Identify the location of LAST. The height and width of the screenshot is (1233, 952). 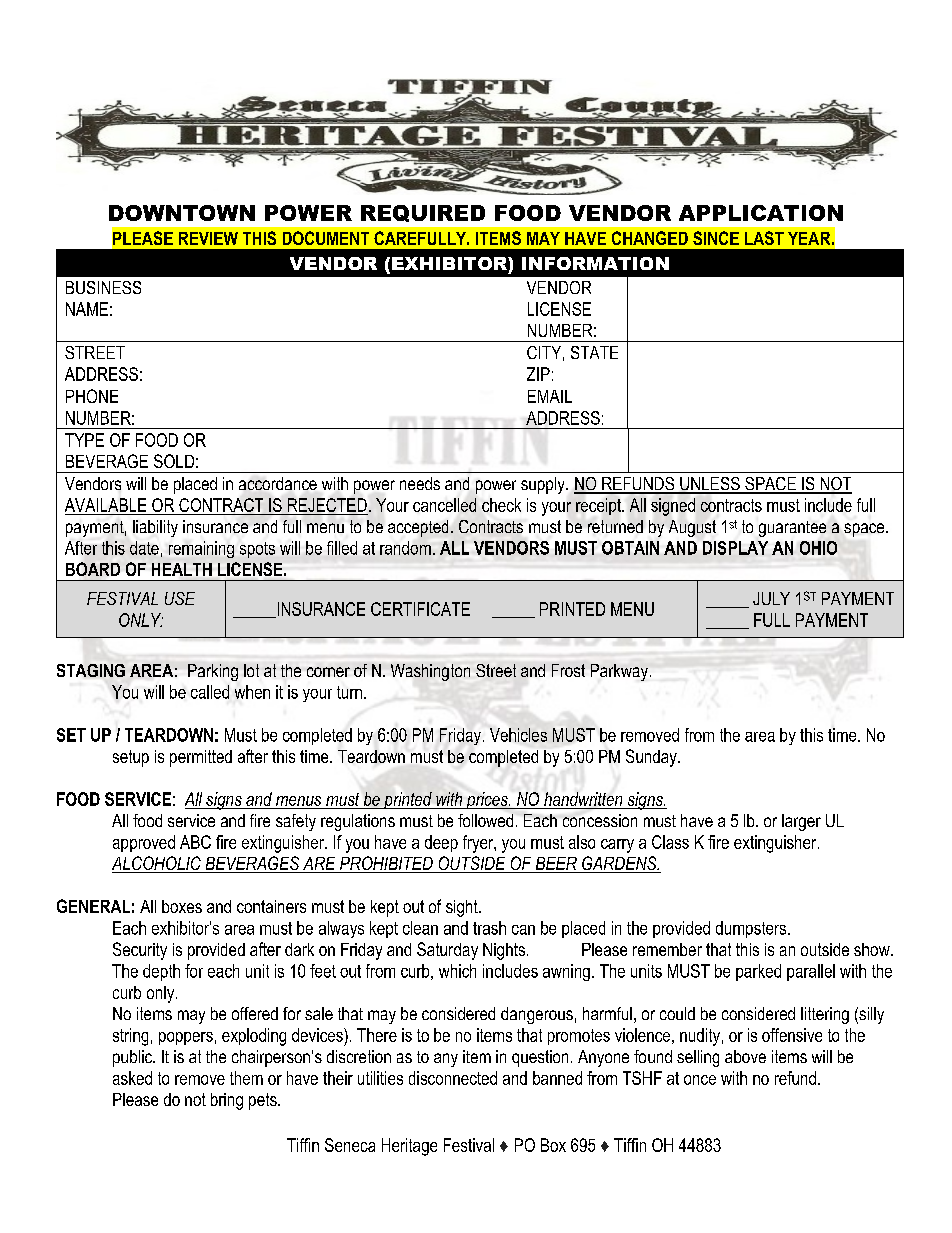
(764, 238).
